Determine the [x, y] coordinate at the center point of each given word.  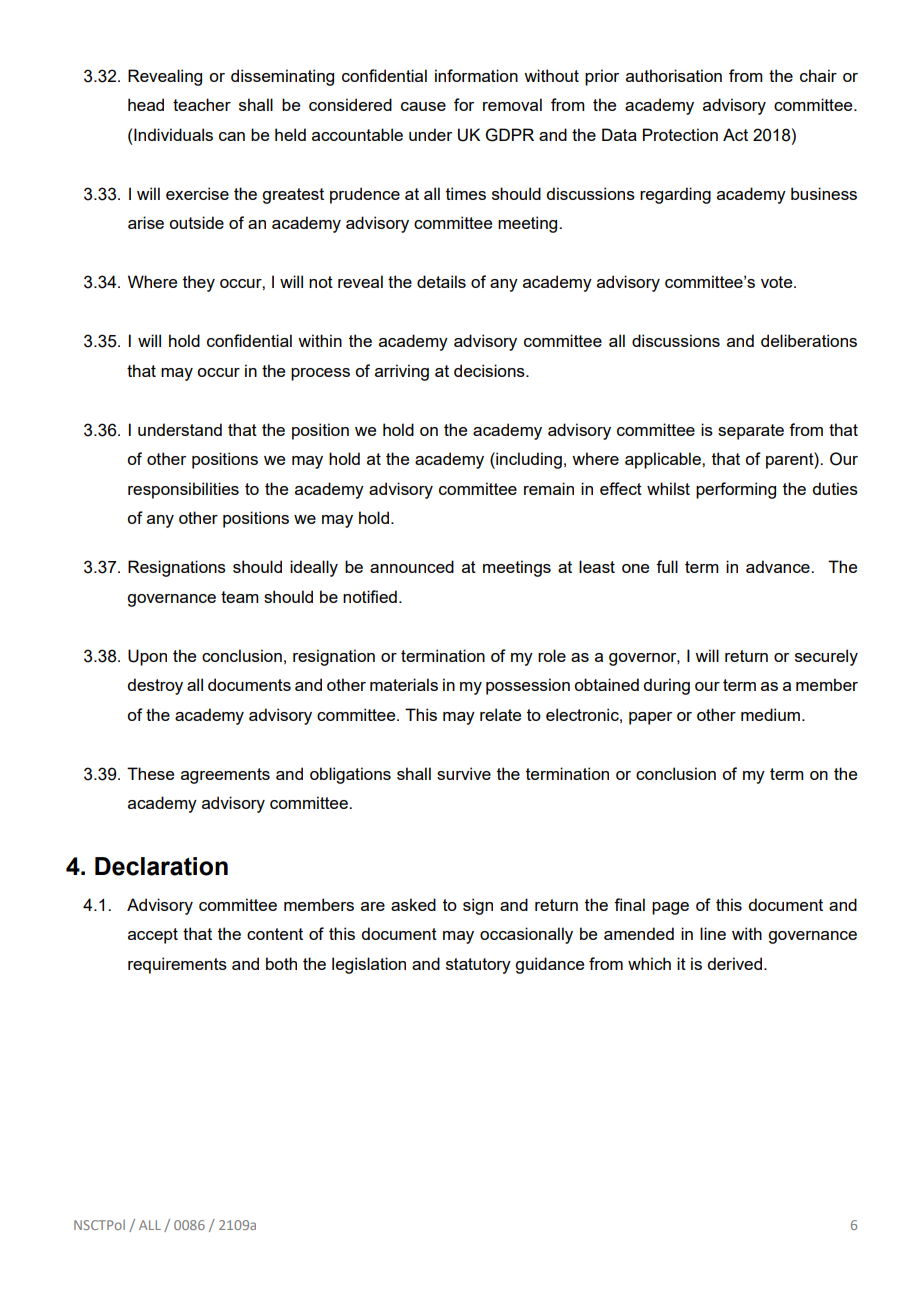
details [441, 281]
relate [500, 714]
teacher [202, 104]
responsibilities [183, 490]
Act [735, 134]
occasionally [526, 935]
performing [736, 490]
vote [778, 282]
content [275, 934]
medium [770, 714]
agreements [225, 776]
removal [512, 104]
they [199, 283]
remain [549, 488]
